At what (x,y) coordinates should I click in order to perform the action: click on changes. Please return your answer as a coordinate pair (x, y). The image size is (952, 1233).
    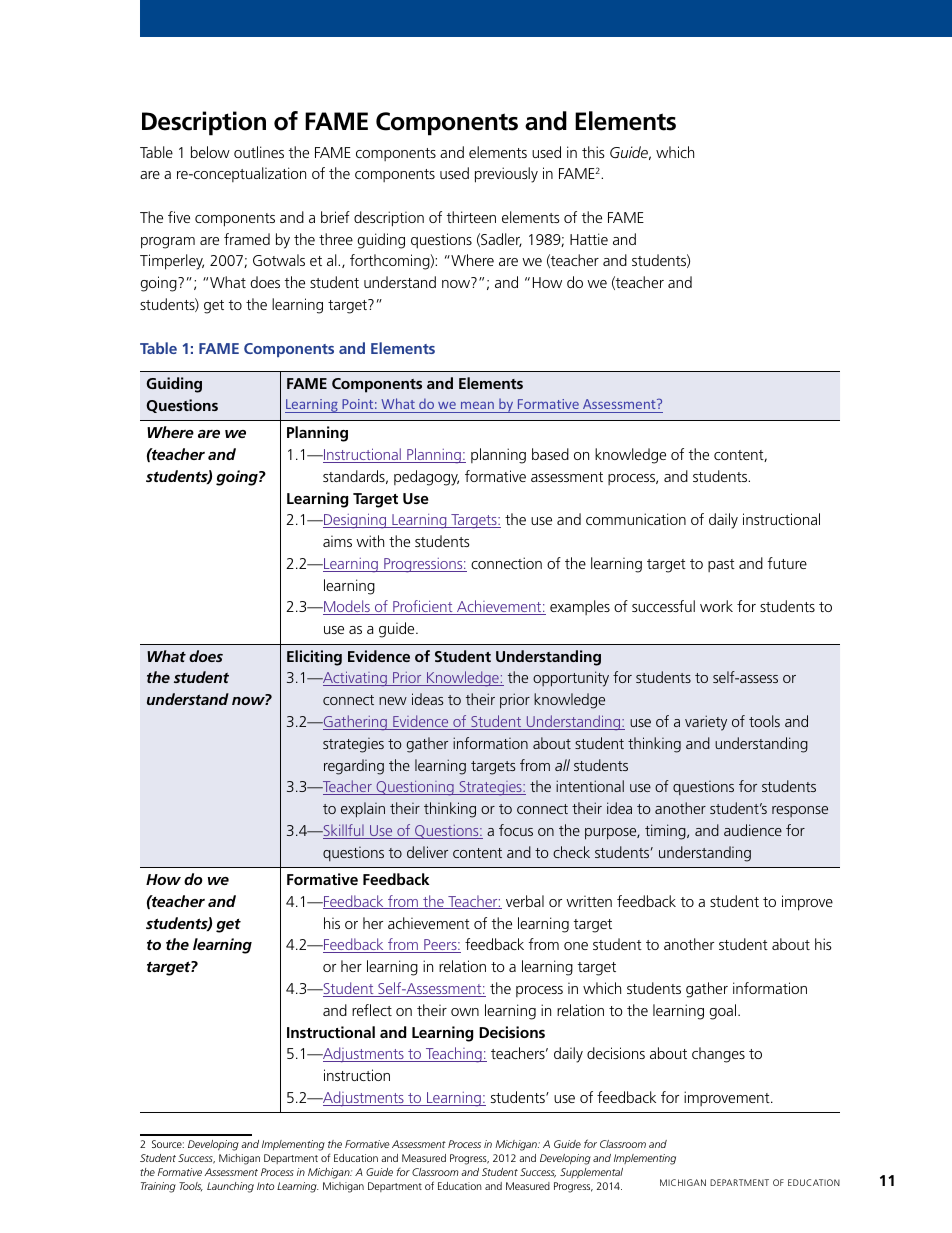
    Looking at the image, I should click on (718, 1055).
